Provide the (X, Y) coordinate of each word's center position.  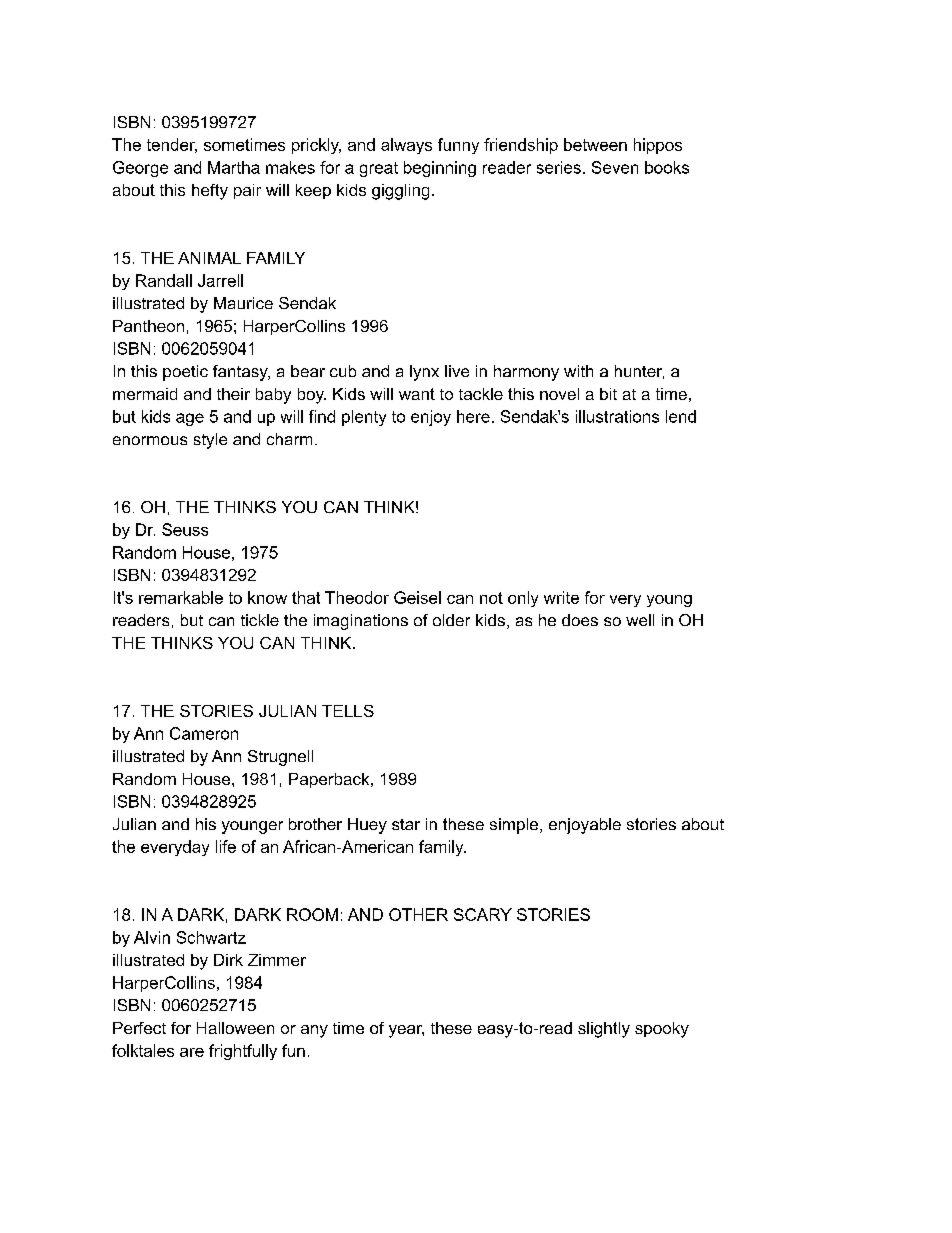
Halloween (235, 1028)
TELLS (348, 711)
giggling (400, 192)
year (406, 1031)
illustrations (617, 416)
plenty (364, 418)
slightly (604, 1030)
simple (515, 826)
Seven (615, 167)
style (210, 441)
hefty (210, 192)
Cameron (204, 733)
